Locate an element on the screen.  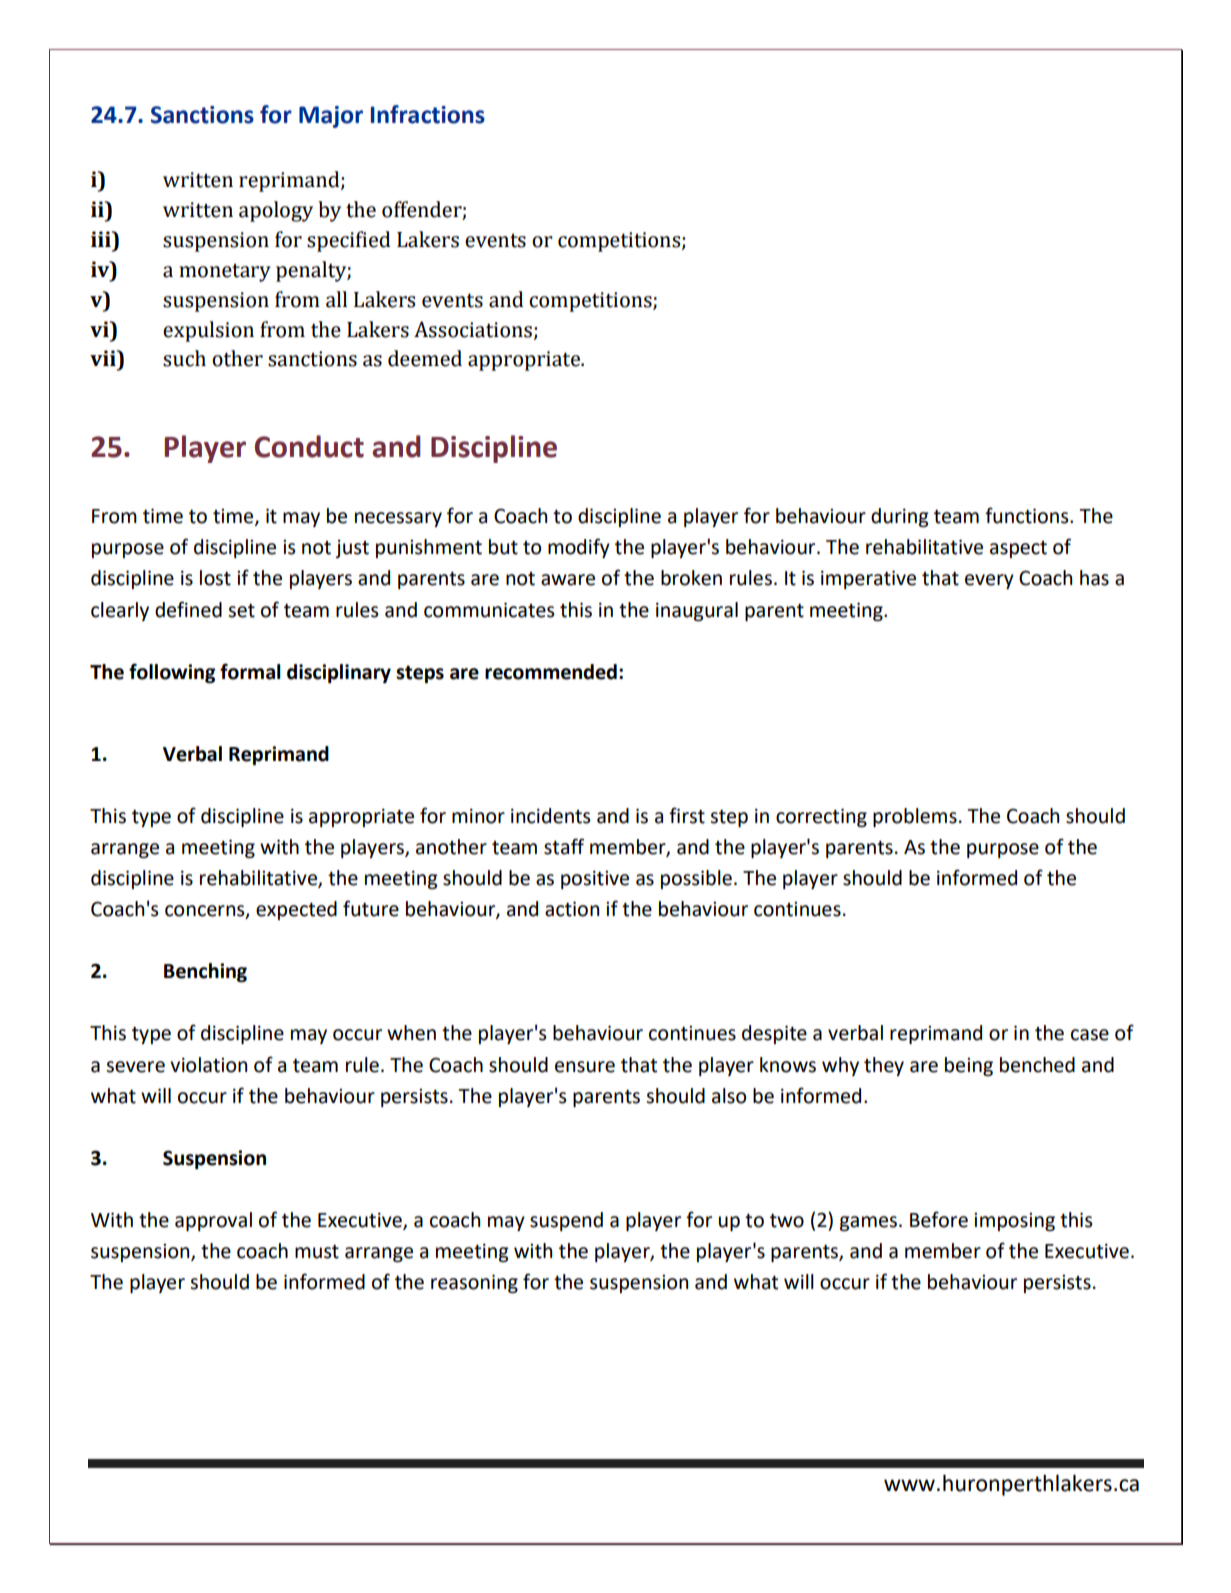
recommended is located at coordinates (551, 672).
